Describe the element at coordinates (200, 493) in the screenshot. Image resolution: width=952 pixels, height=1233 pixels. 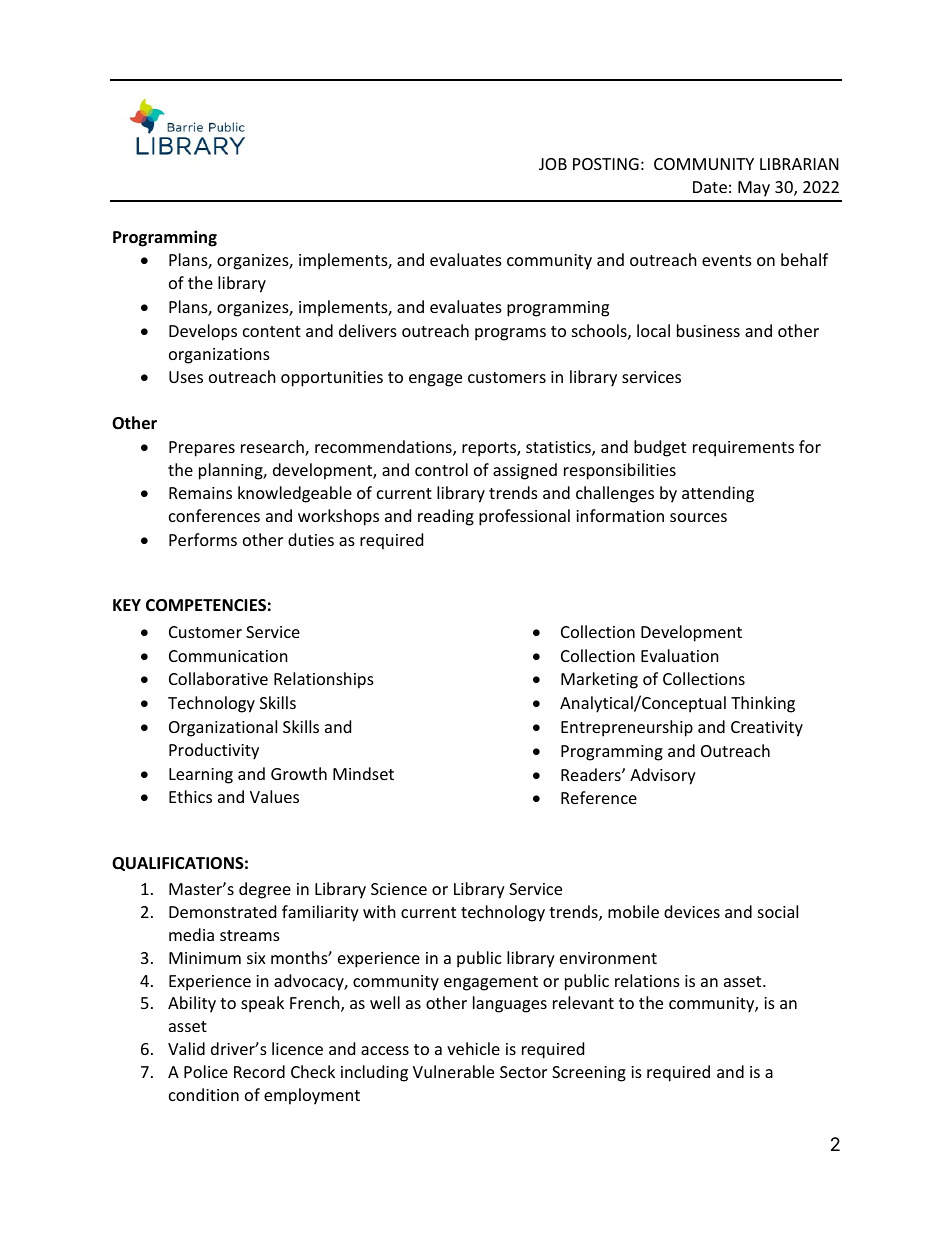
I see `Remains` at that location.
